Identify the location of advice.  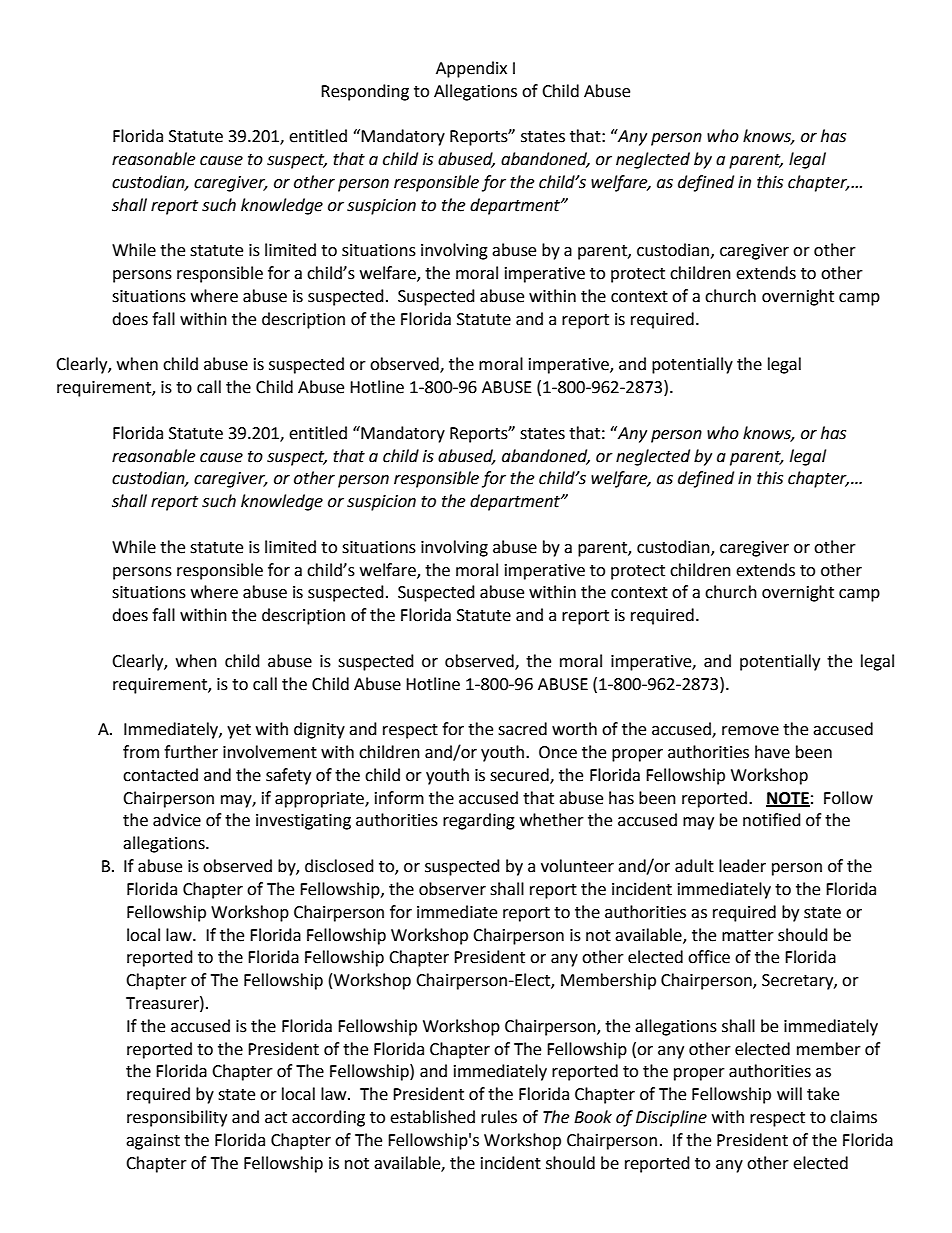
(177, 820).
